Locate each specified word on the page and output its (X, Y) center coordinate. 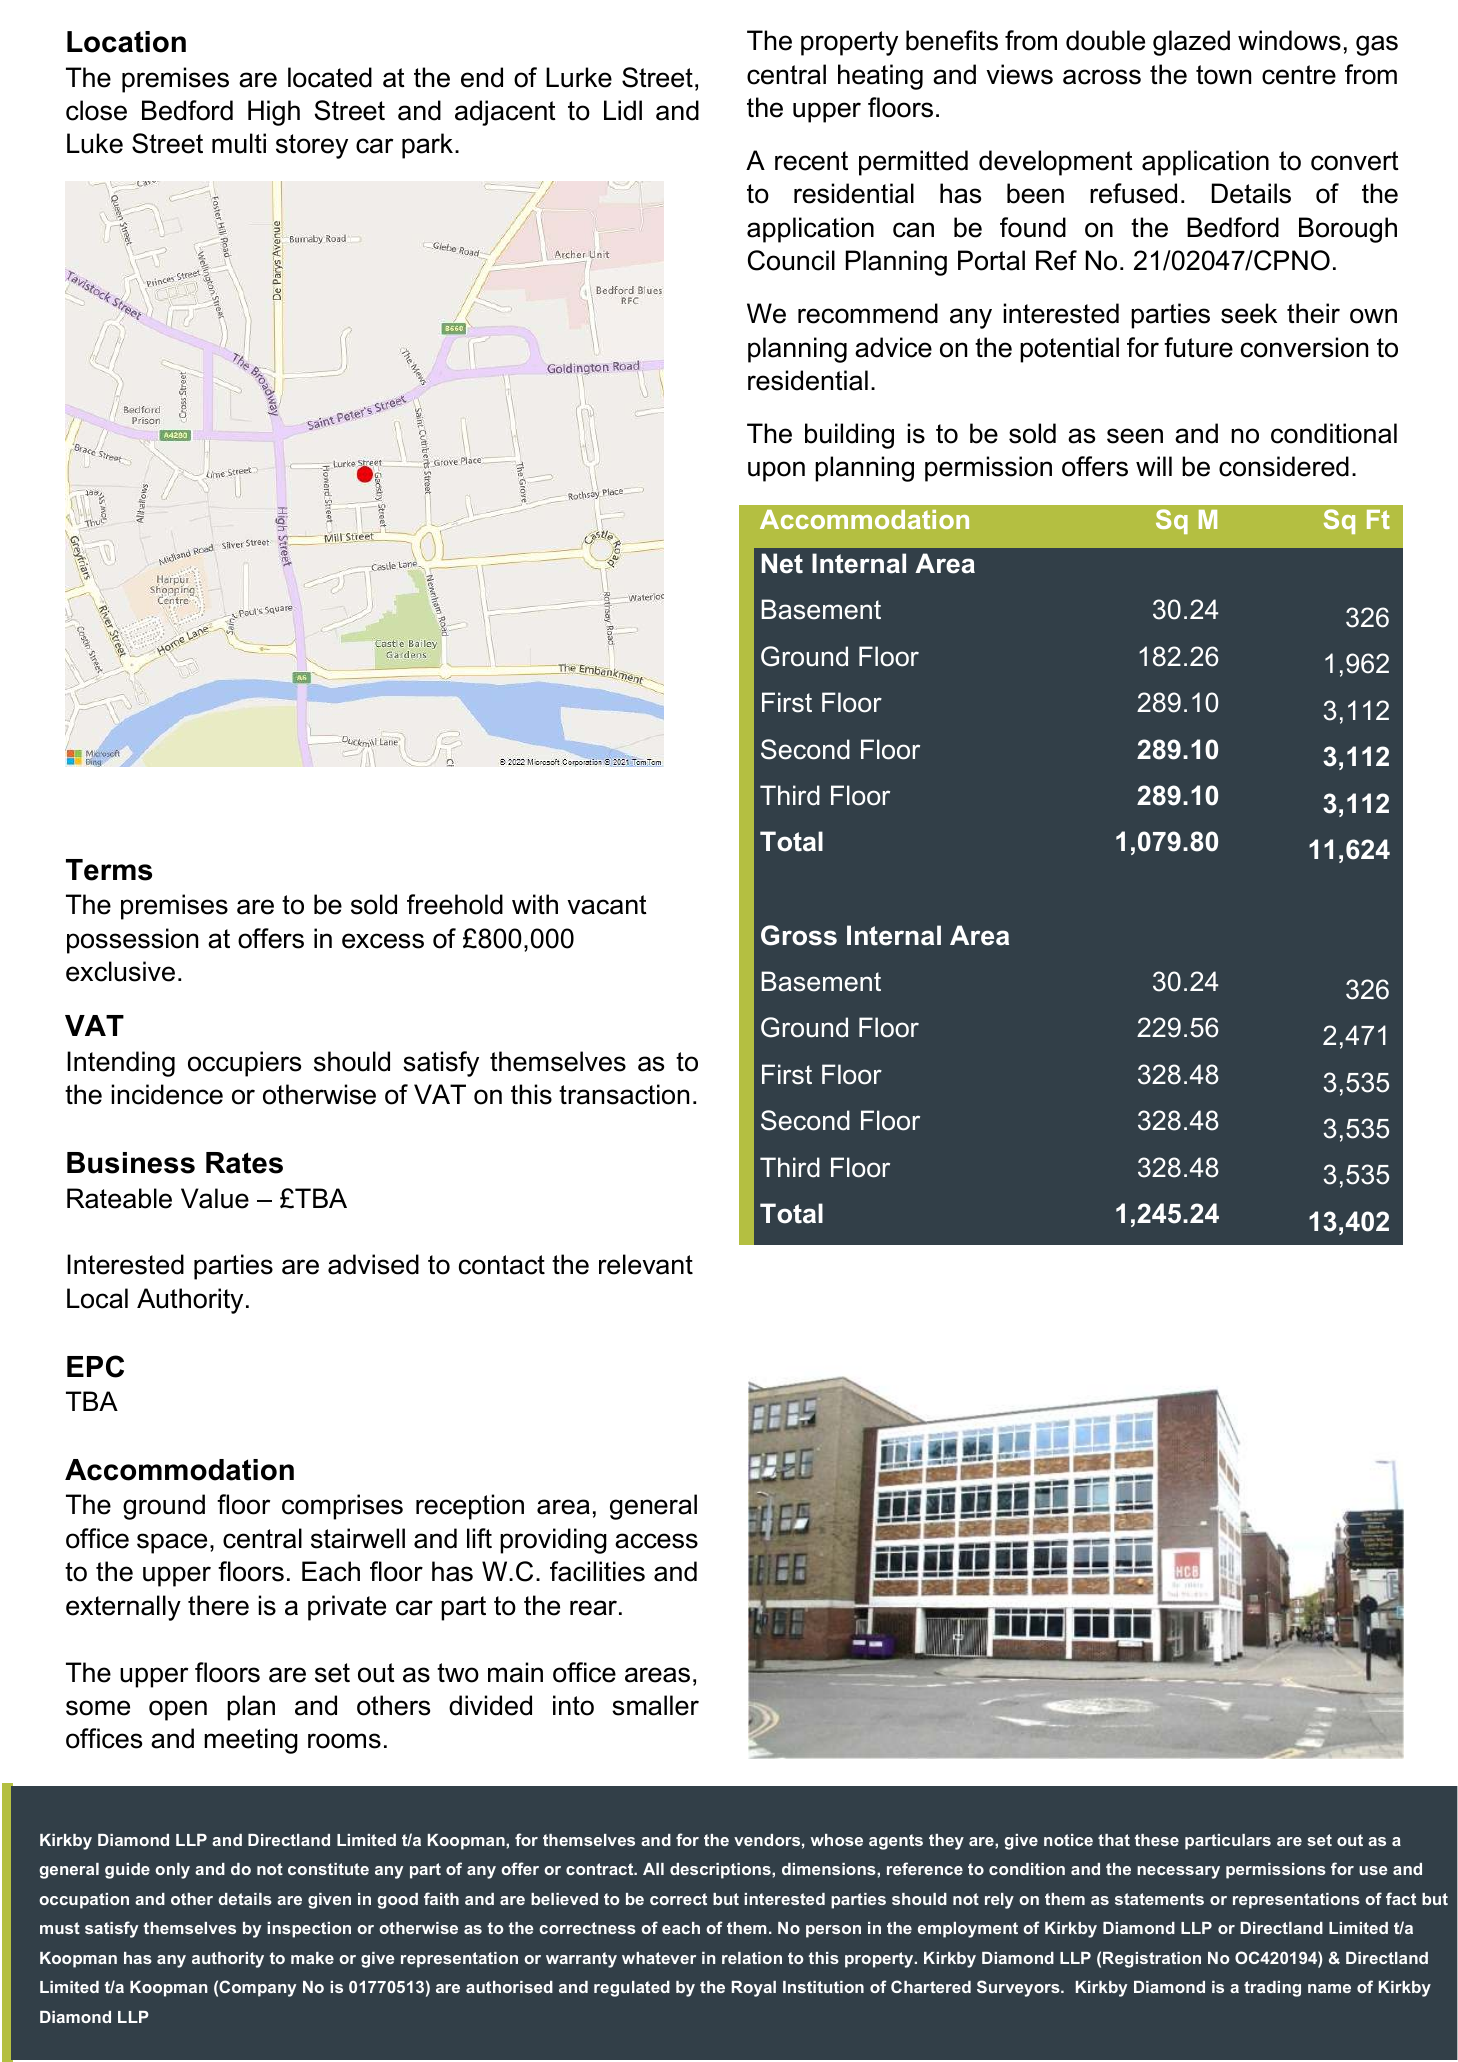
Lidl (623, 110)
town (1223, 75)
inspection (309, 1930)
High (274, 113)
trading (1272, 1989)
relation (752, 1958)
